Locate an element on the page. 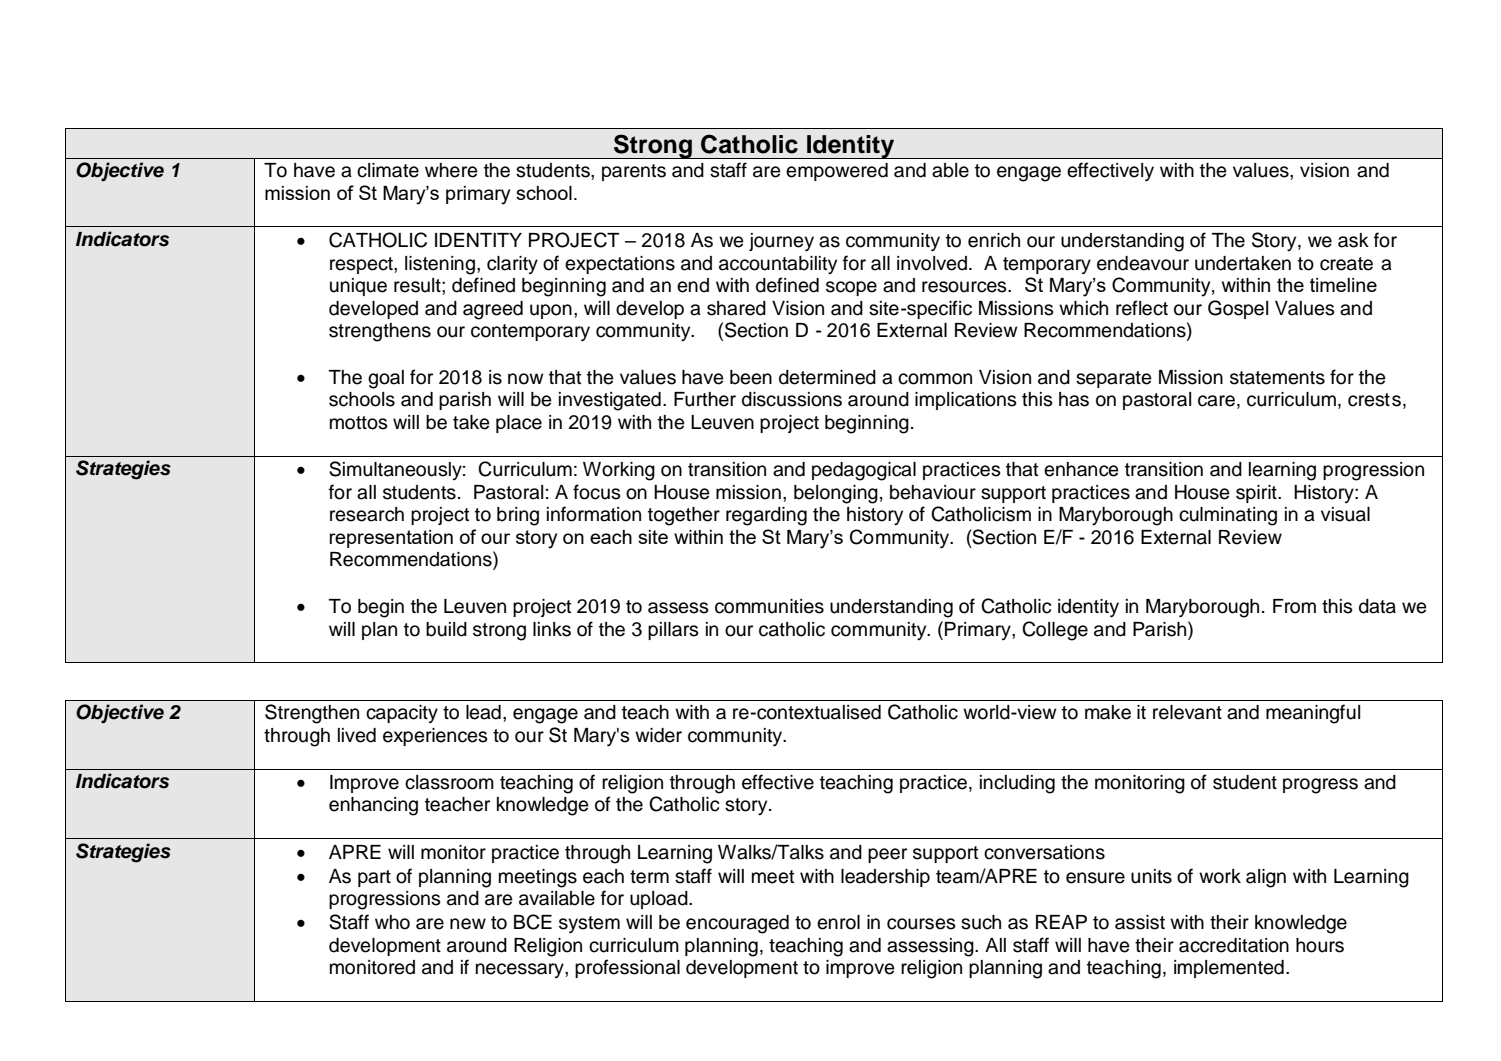  empowered is located at coordinates (837, 172).
